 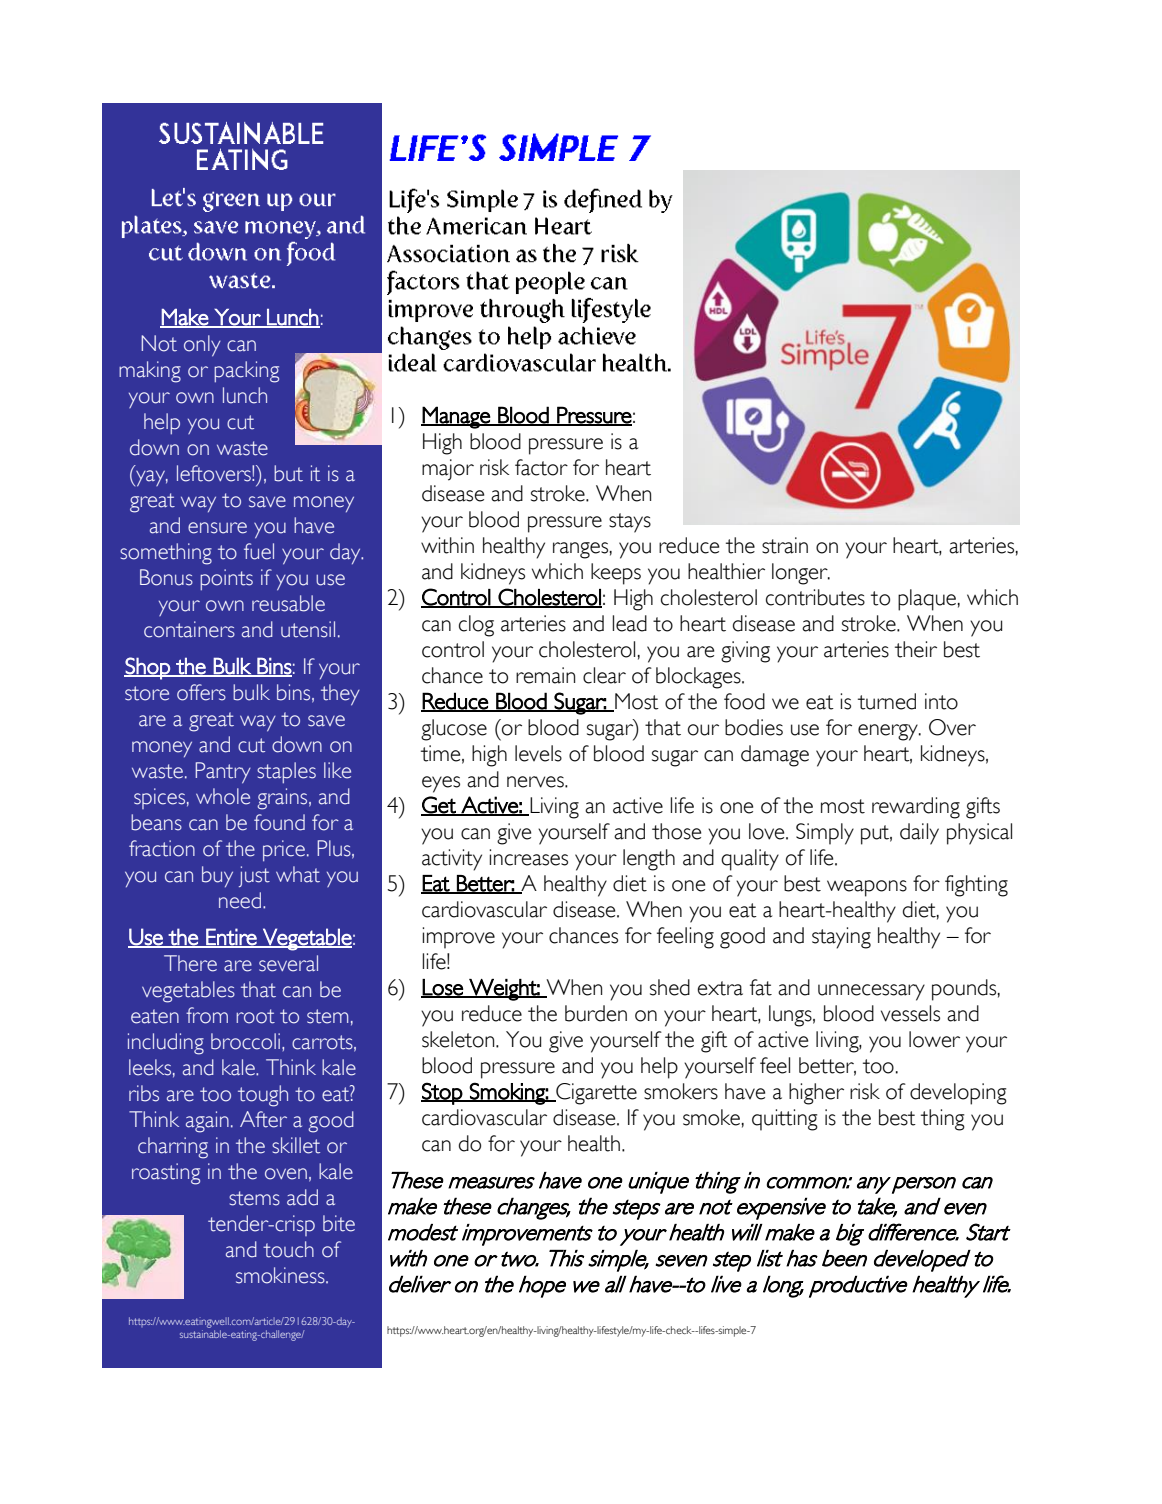 I want to click on Manage, so click(x=456, y=417).
